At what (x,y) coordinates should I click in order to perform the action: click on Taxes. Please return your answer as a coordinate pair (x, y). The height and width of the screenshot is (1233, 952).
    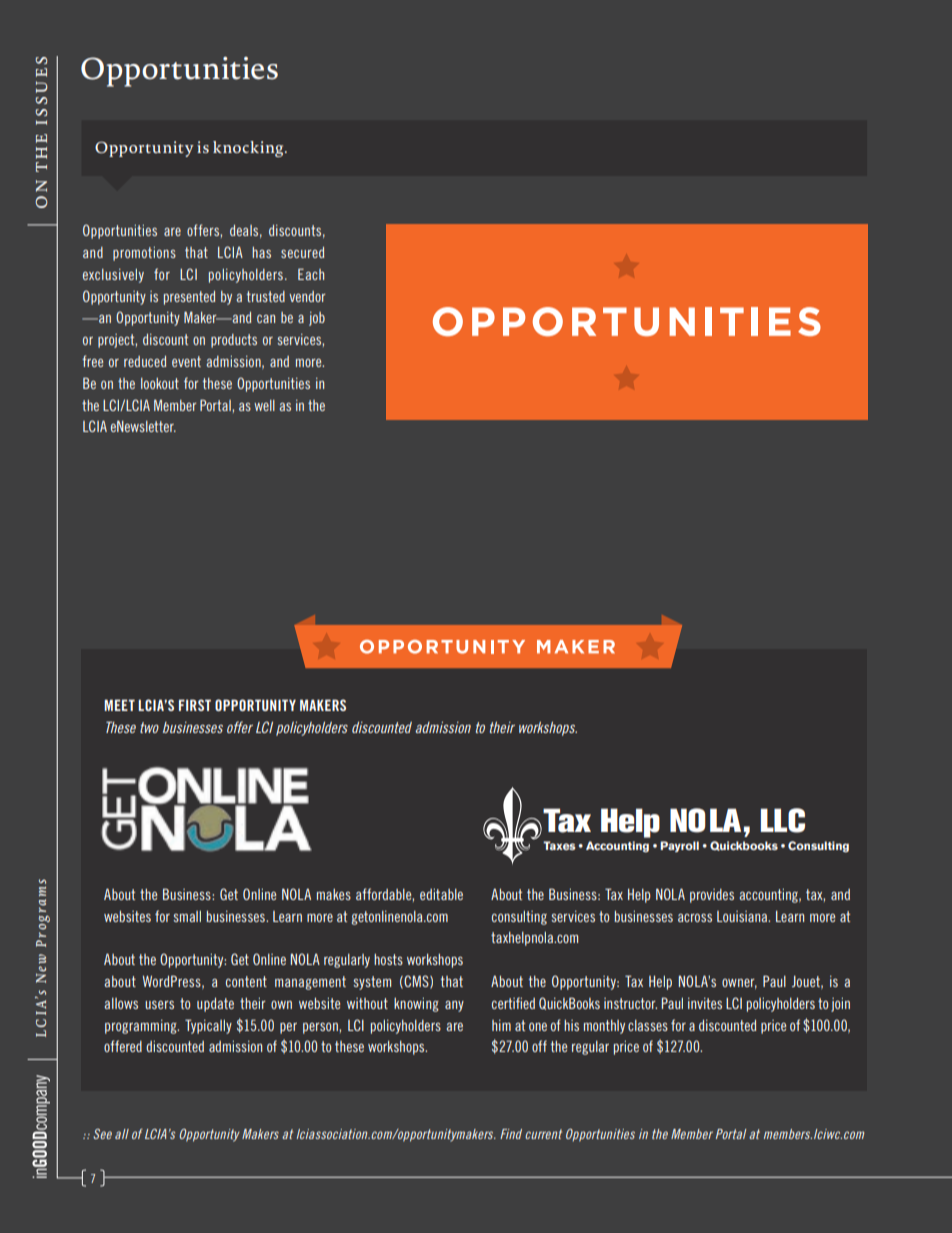
    Looking at the image, I should click on (559, 845).
